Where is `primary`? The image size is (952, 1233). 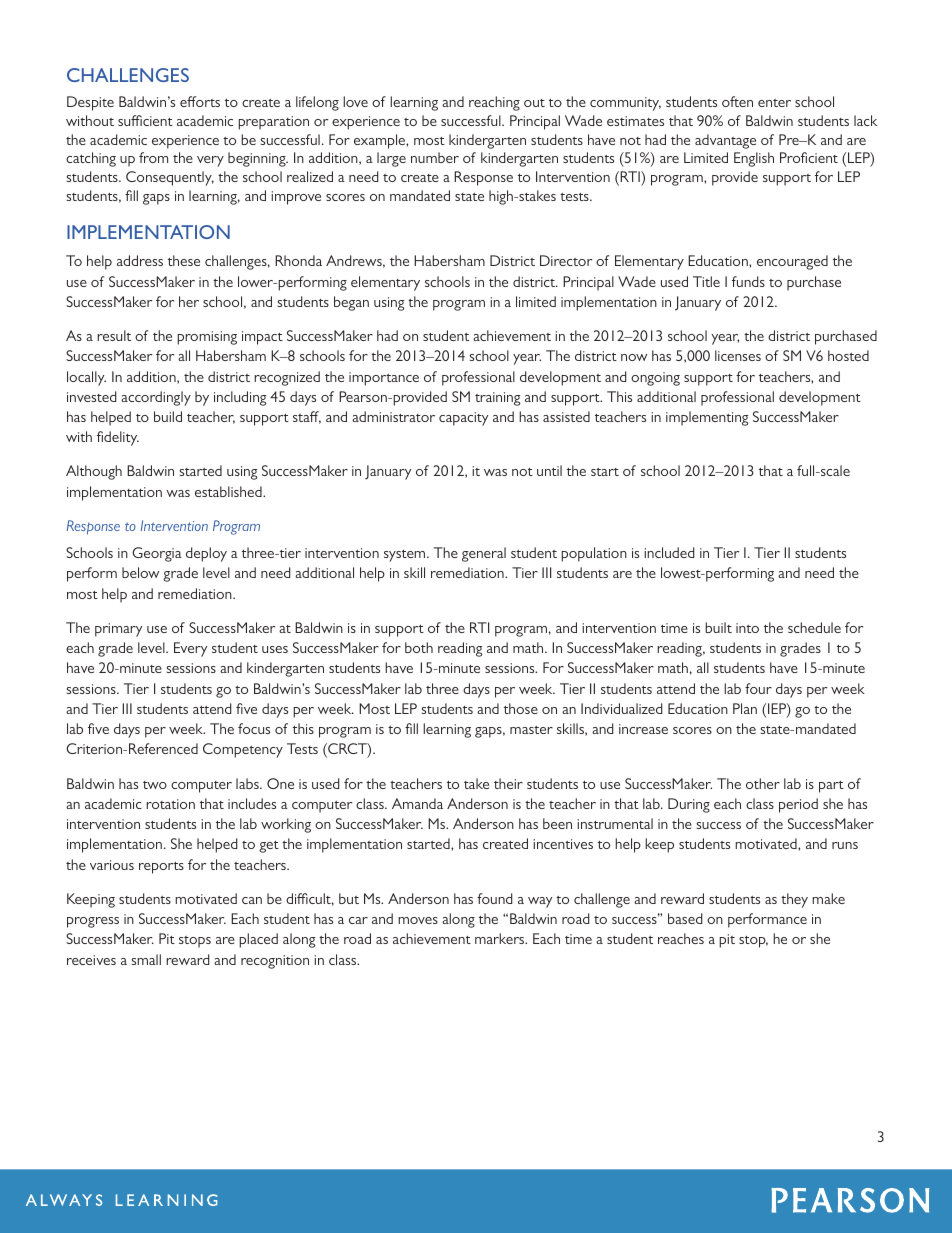
primary is located at coordinates (118, 630).
